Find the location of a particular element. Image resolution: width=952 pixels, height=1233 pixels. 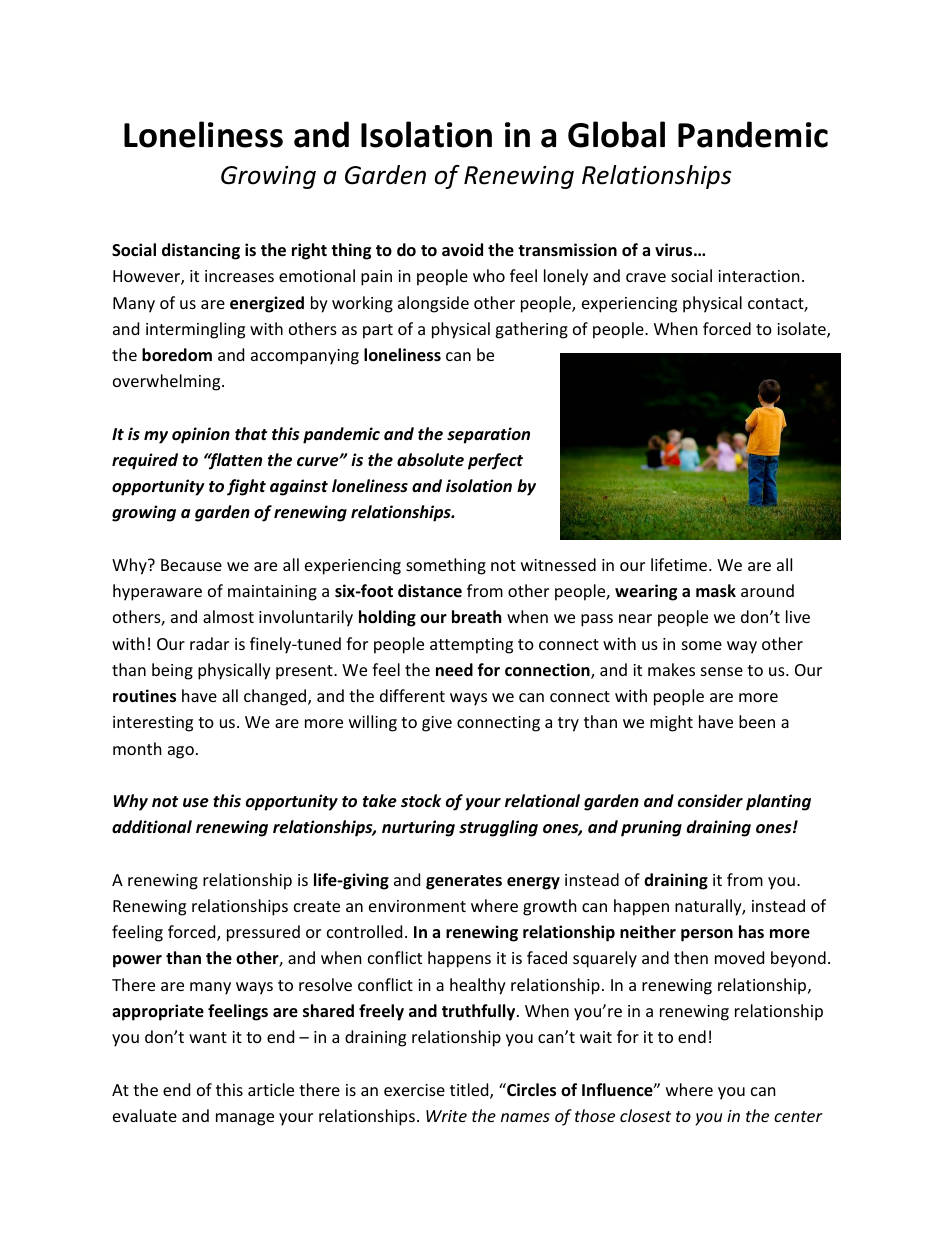

Global is located at coordinates (616, 134).
